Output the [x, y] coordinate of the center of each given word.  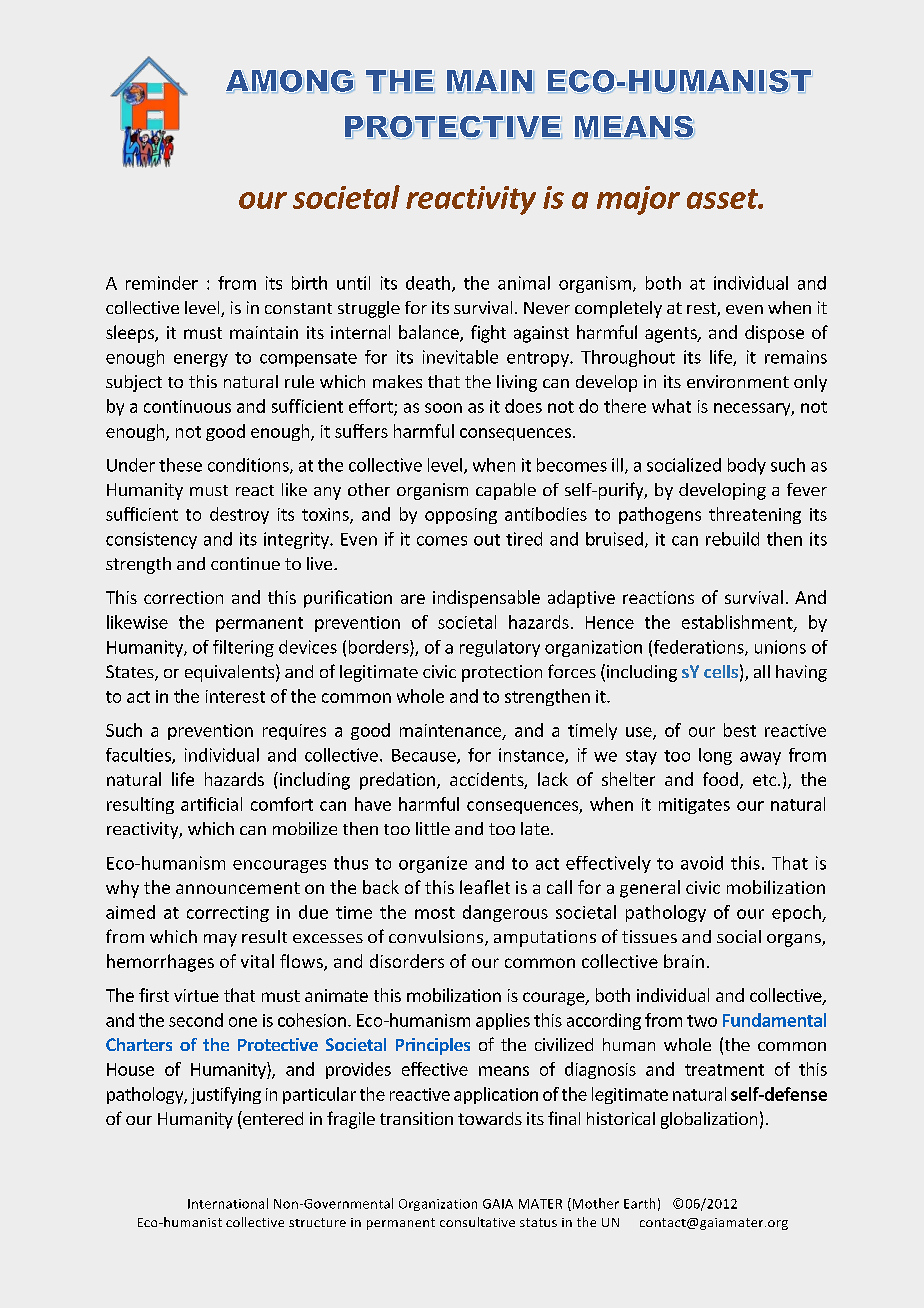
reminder [162, 283]
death [428, 283]
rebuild [732, 539]
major [638, 200]
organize [433, 864]
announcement [238, 888]
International [228, 1203]
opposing [461, 516]
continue [245, 563]
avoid [702, 863]
